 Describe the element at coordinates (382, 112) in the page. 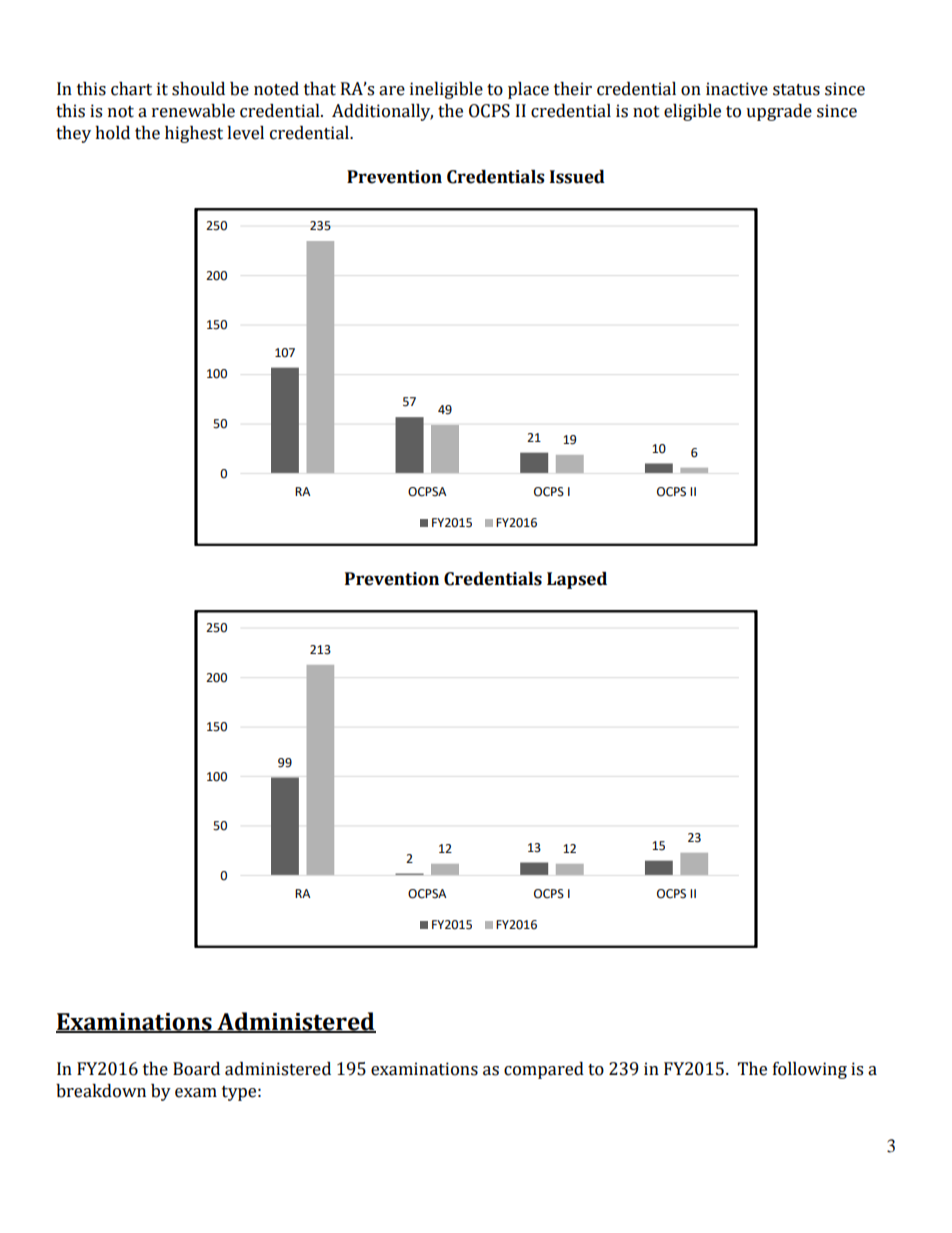

I see `Additionally` at that location.
